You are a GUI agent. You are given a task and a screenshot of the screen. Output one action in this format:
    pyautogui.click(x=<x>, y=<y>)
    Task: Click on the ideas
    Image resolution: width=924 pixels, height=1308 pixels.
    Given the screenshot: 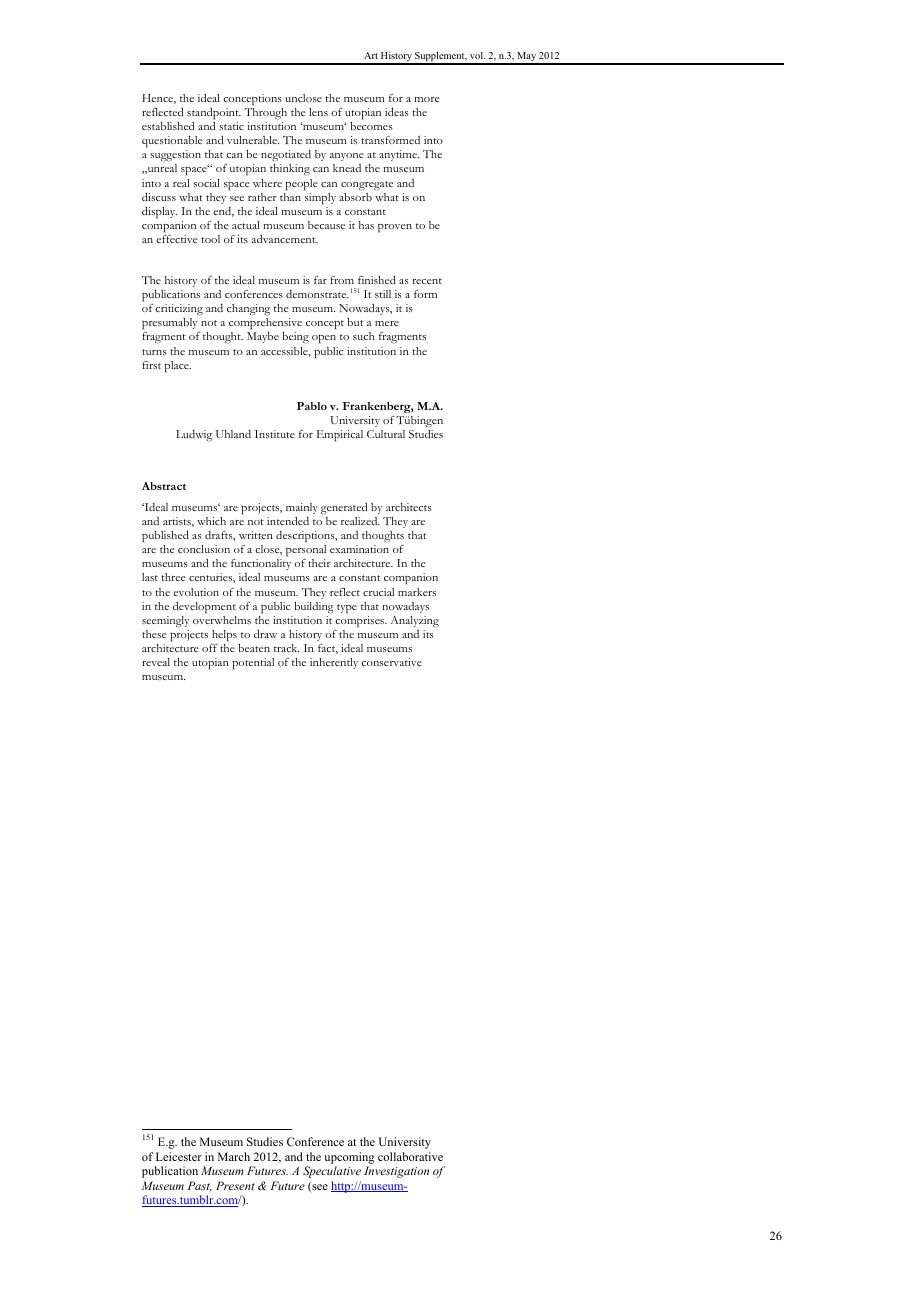 What is the action you would take?
    pyautogui.click(x=397, y=111)
